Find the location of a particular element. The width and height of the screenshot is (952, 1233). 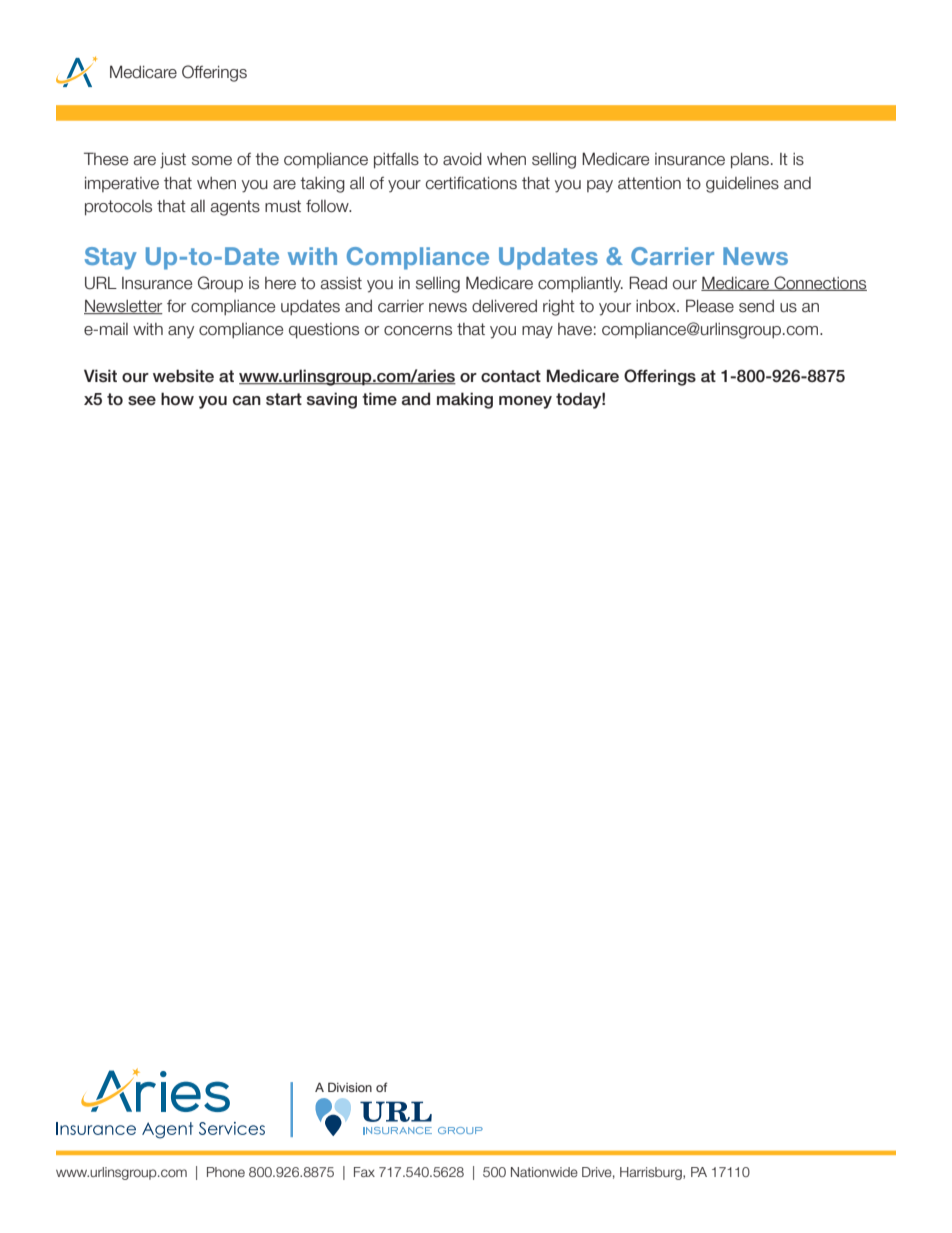

just is located at coordinates (173, 161).
